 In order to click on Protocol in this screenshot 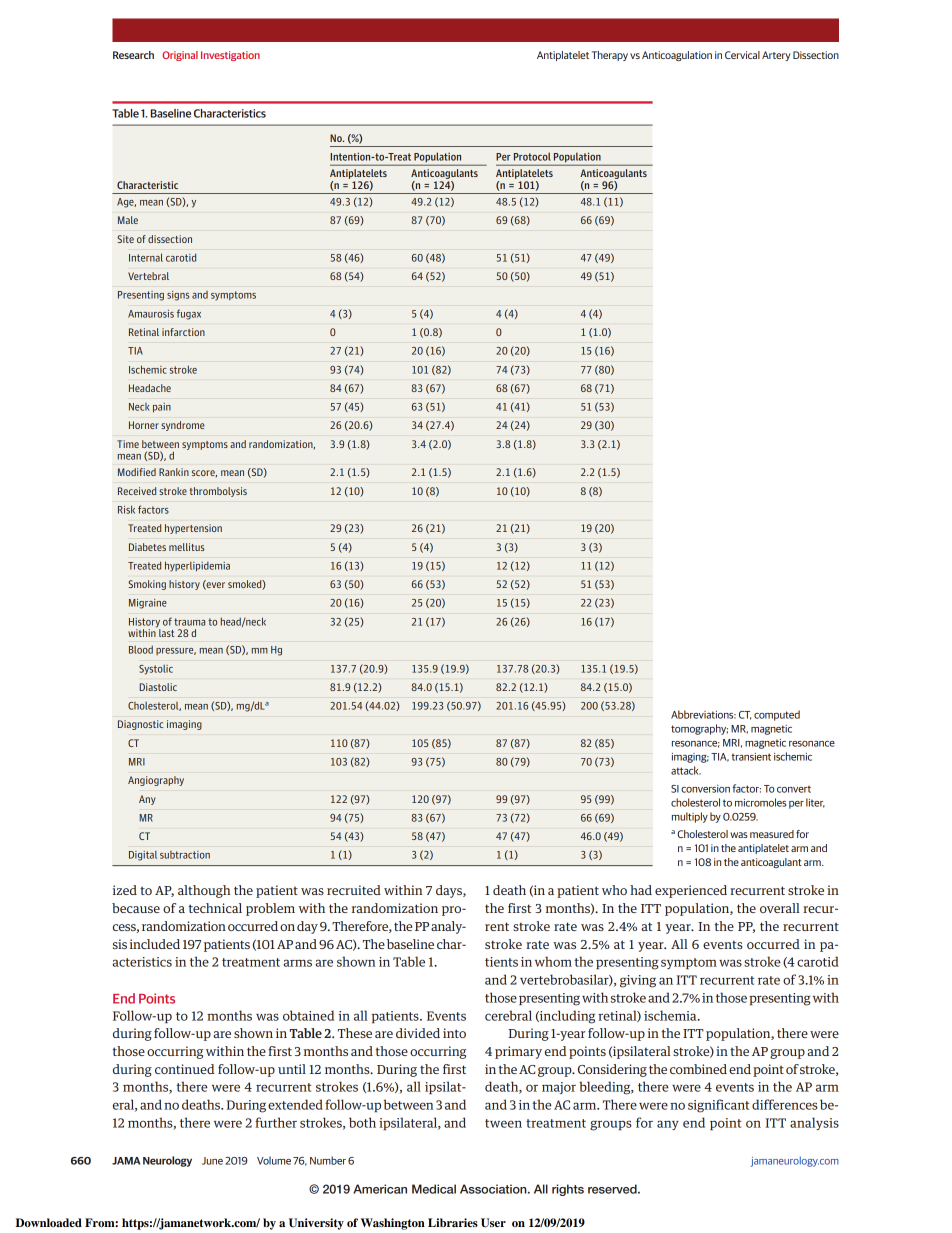, I will do `click(532, 156)`.
